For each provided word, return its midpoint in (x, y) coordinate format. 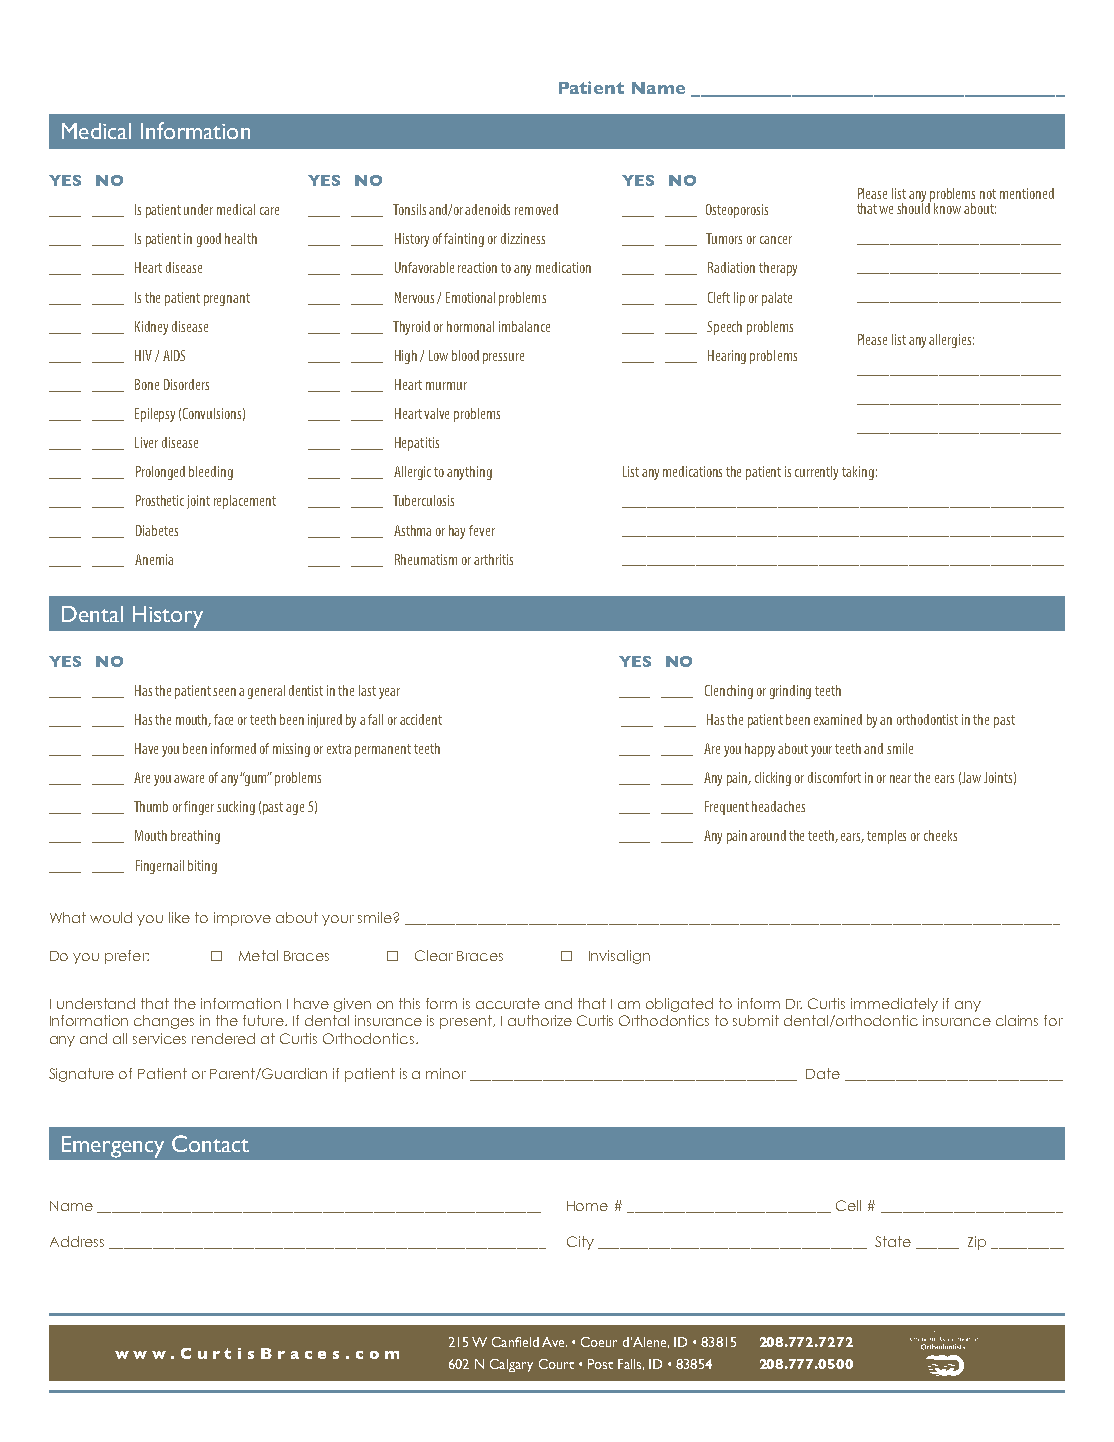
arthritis (493, 559)
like (179, 917)
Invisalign (619, 957)
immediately (894, 1005)
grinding (790, 692)
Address (77, 1241)
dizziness (523, 238)
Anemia (154, 559)
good (209, 240)
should (914, 207)
